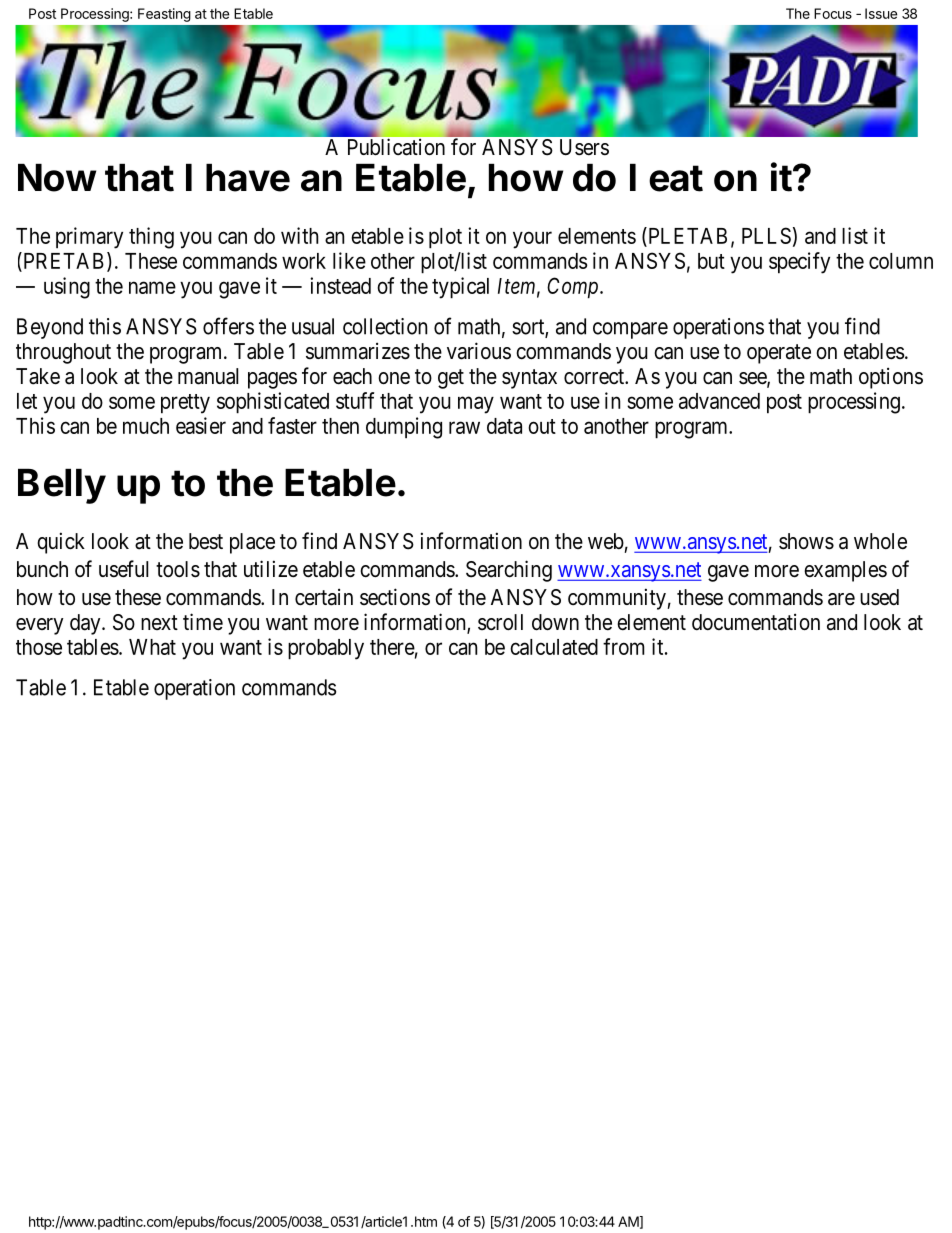 Image resolution: width=952 pixels, height=1233 pixels. What do you see at coordinates (606, 541) in the page?
I see `web` at bounding box center [606, 541].
